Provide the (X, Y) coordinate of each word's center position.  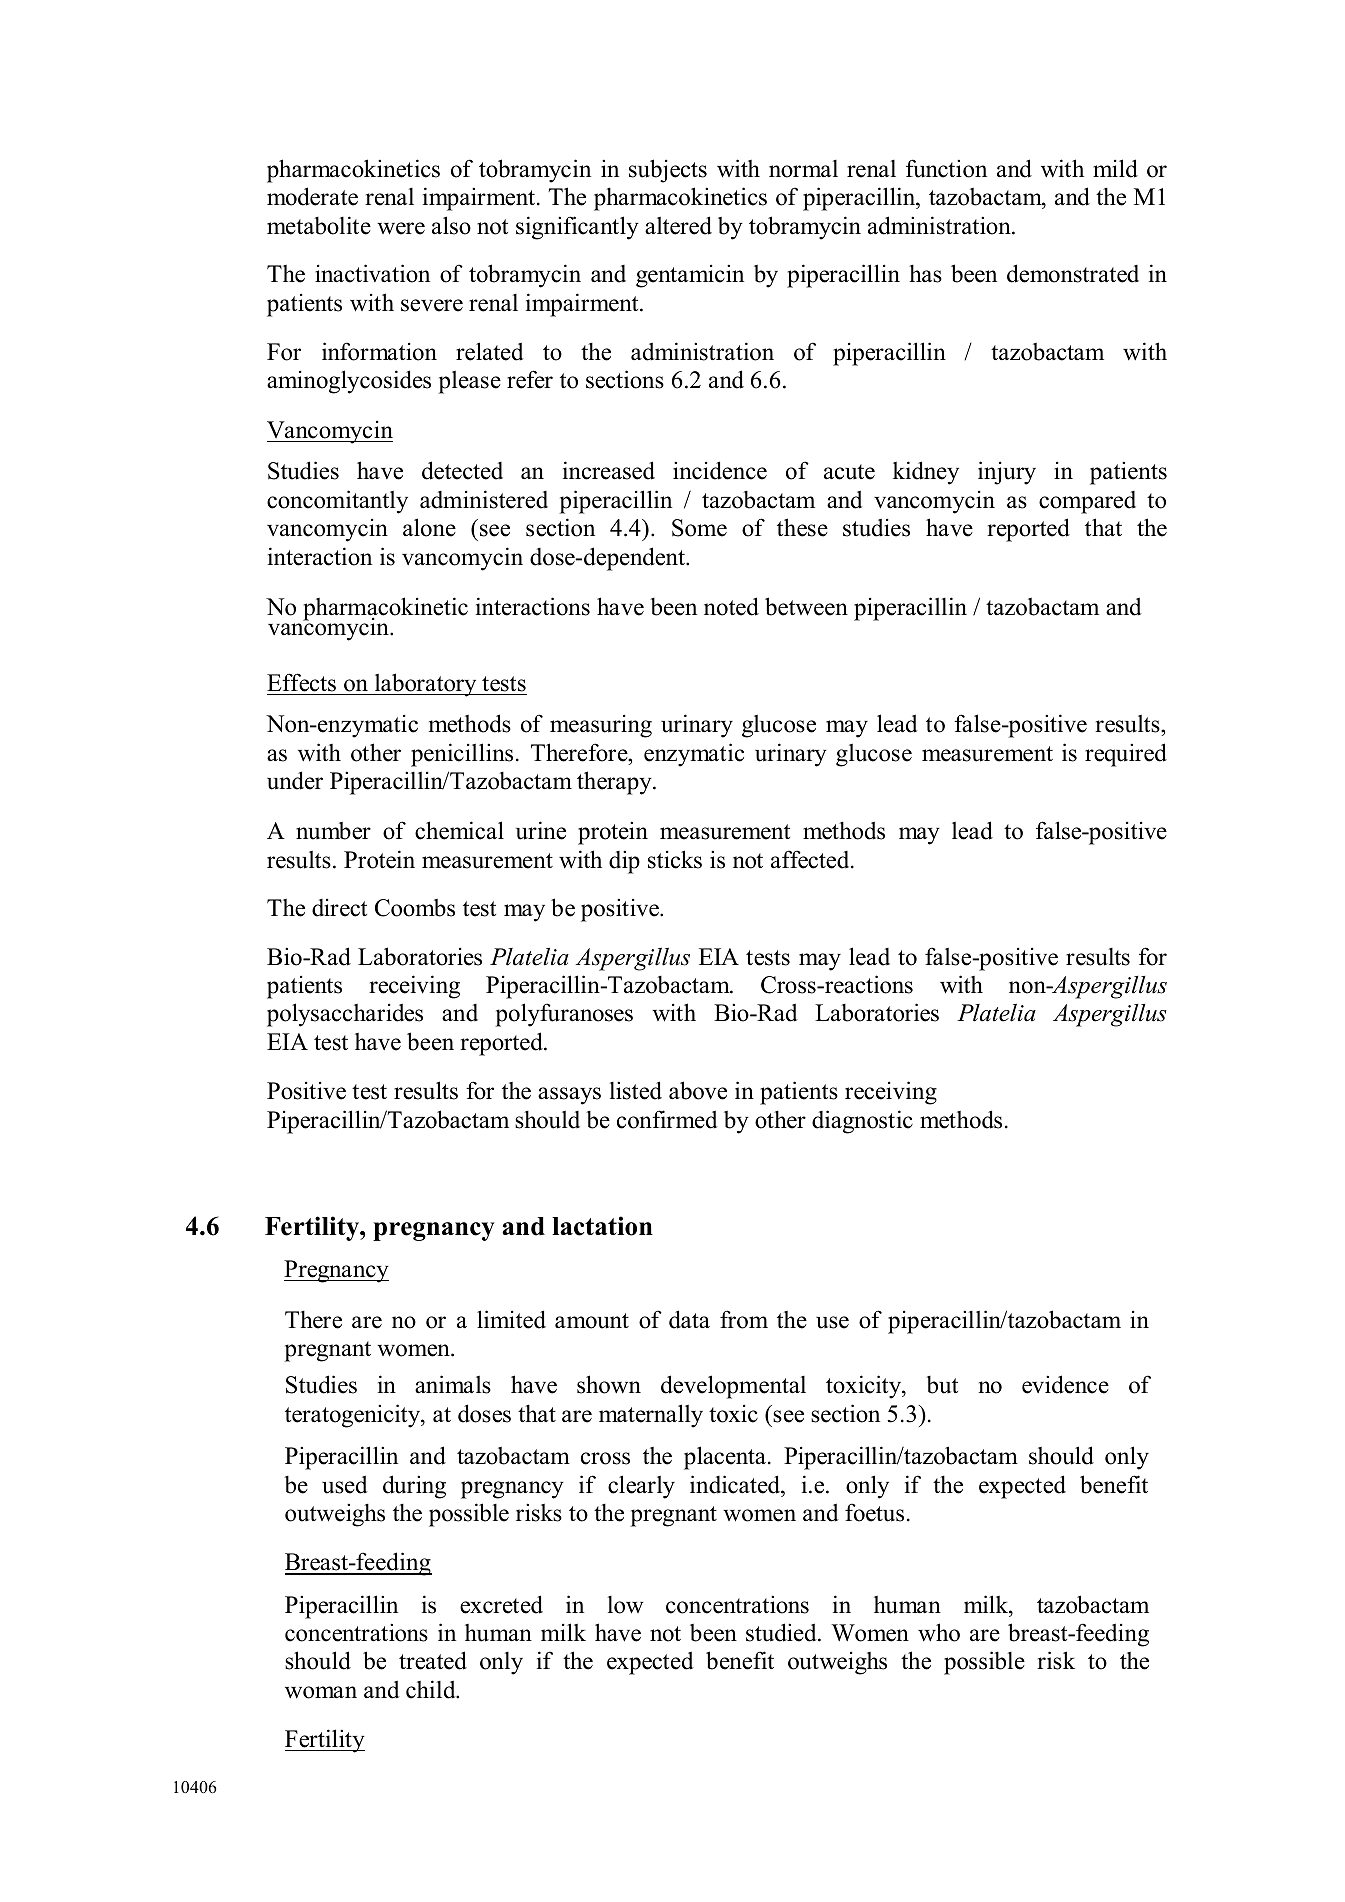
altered (678, 225)
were (401, 228)
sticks (675, 859)
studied (782, 1632)
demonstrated (1073, 273)
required (1126, 755)
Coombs (415, 908)
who (939, 1632)
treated (433, 1660)
